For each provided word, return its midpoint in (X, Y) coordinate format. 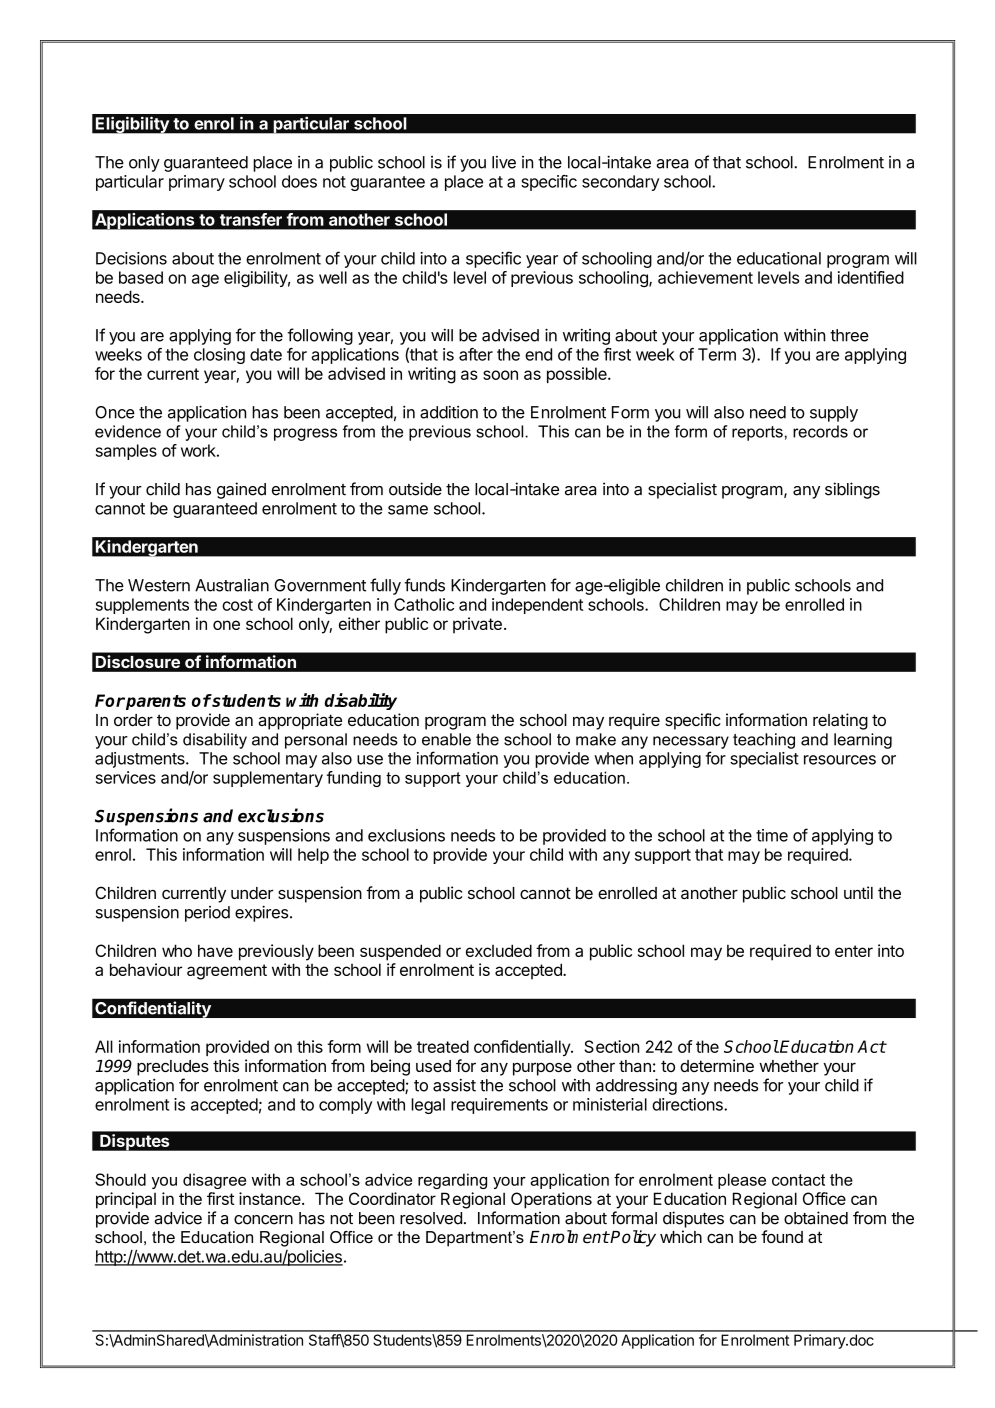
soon (500, 375)
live (504, 162)
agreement (227, 972)
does (299, 181)
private (477, 625)
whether (789, 1066)
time (772, 835)
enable (446, 739)
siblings (852, 490)
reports (757, 433)
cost (237, 605)
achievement (705, 277)
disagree (214, 1181)
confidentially (523, 1048)
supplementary (268, 779)
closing (219, 356)
